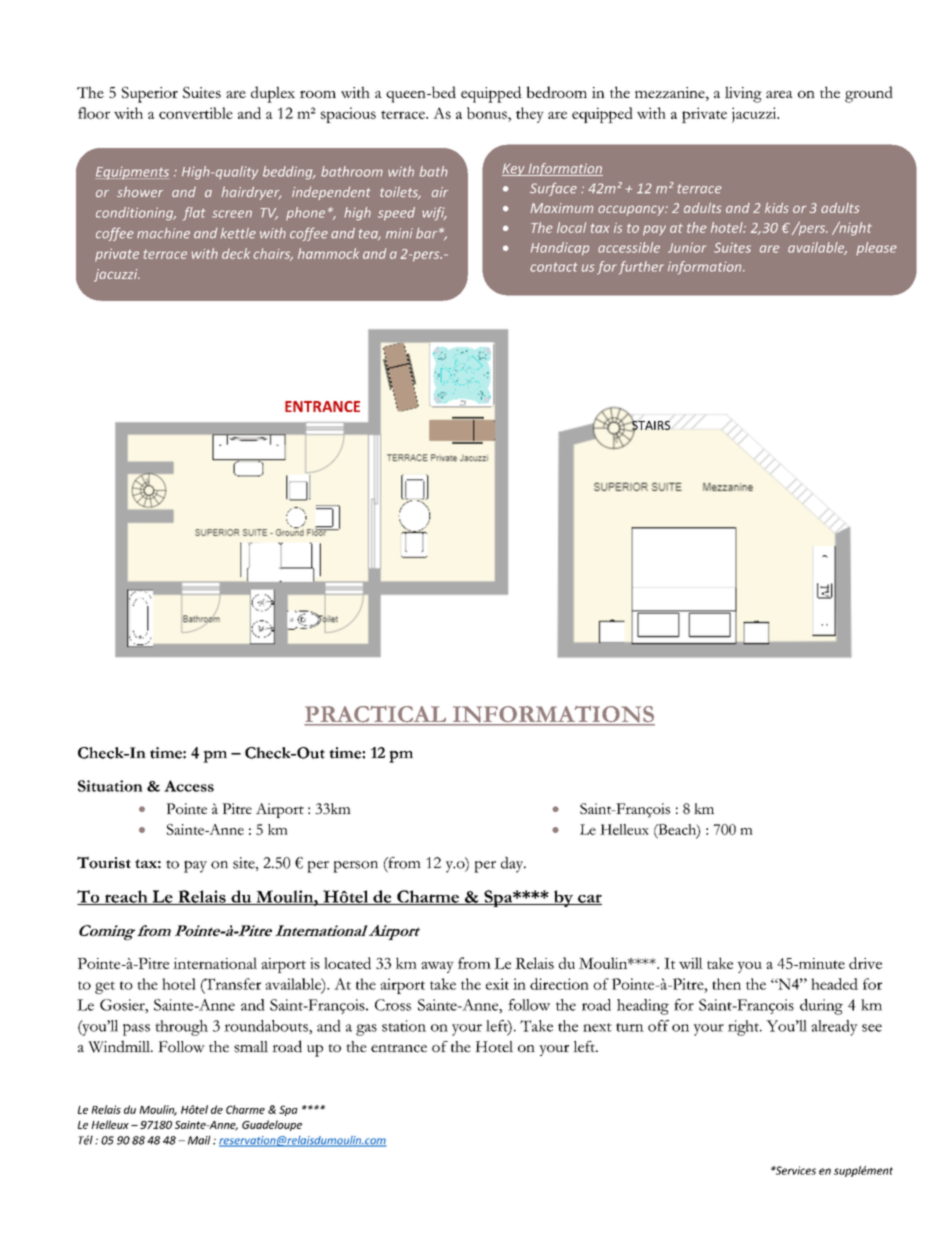 This screenshot has height=1233, width=952. I want to click on station, so click(404, 1026).
